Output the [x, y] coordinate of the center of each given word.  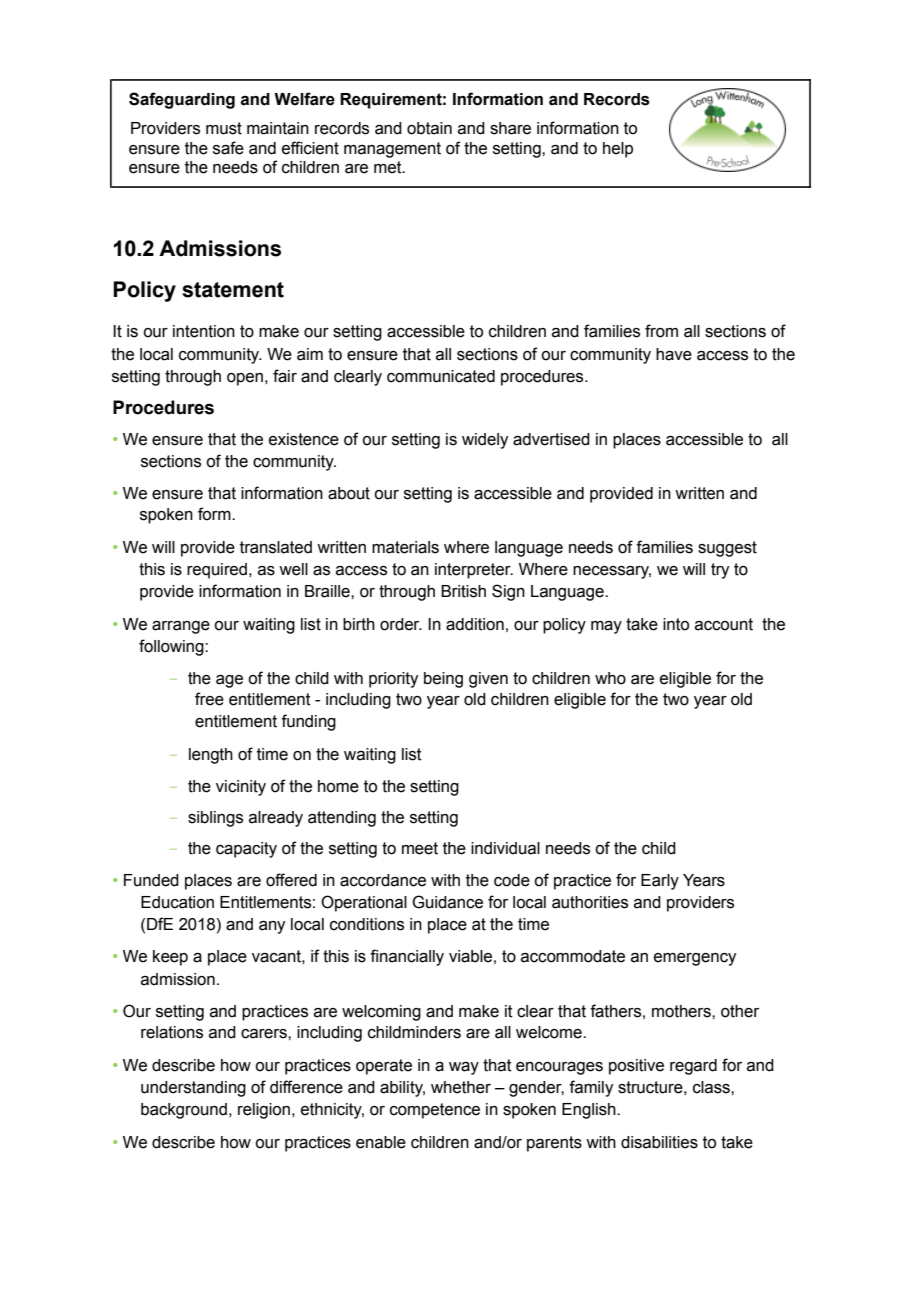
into [676, 624]
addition [475, 624]
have [674, 354]
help [618, 150]
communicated [441, 376]
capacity [246, 850]
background [184, 1111]
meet [420, 848]
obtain [429, 128]
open [245, 379]
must [224, 128]
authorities [590, 902]
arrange [181, 627]
